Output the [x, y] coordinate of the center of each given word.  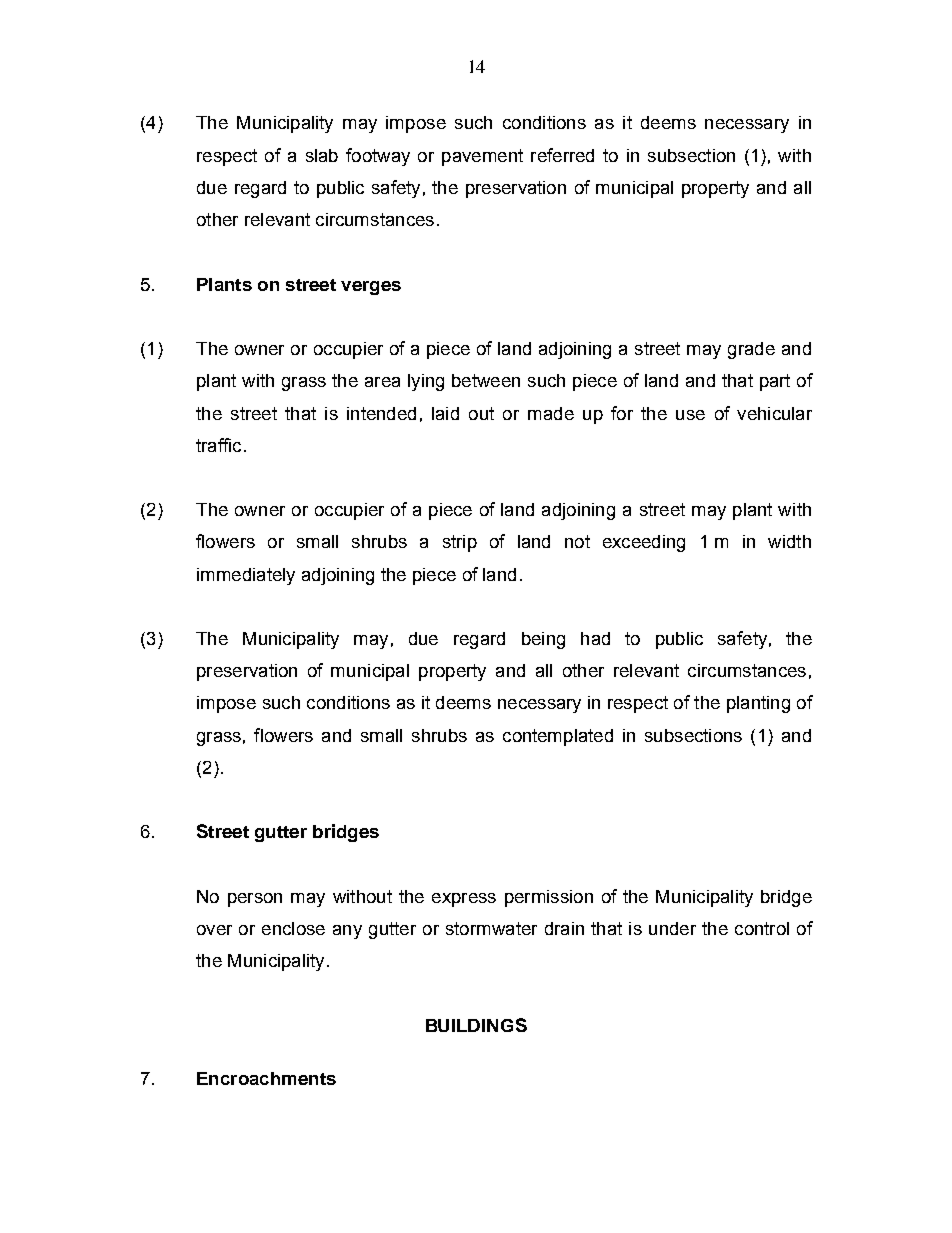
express [464, 900]
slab [322, 155]
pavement [482, 157]
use [690, 415]
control [762, 928]
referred [562, 155]
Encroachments [266, 1078]
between [486, 380]
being [543, 640]
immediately [246, 576]
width [789, 541]
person [255, 900]
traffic [218, 445]
